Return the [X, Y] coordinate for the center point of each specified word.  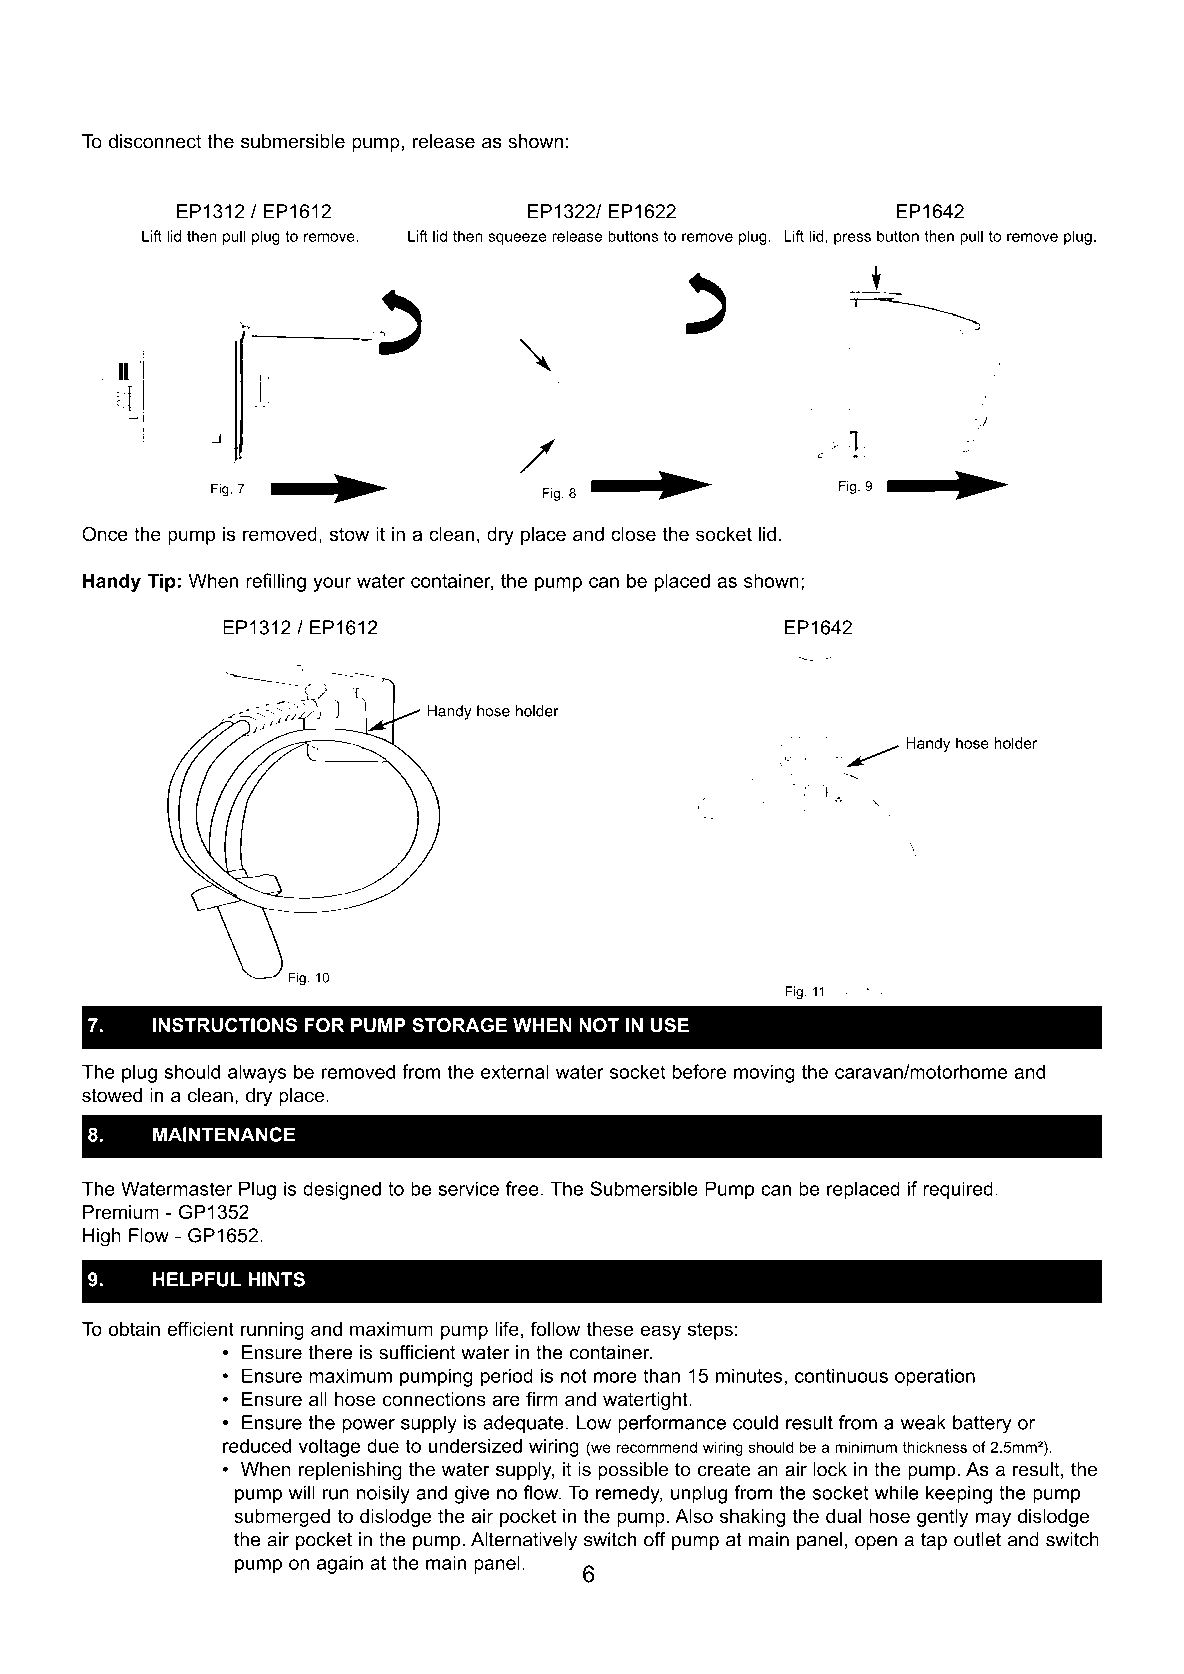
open [876, 1543]
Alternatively [524, 1541]
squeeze [517, 239]
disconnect [155, 141]
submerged [282, 1518]
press [852, 239]
